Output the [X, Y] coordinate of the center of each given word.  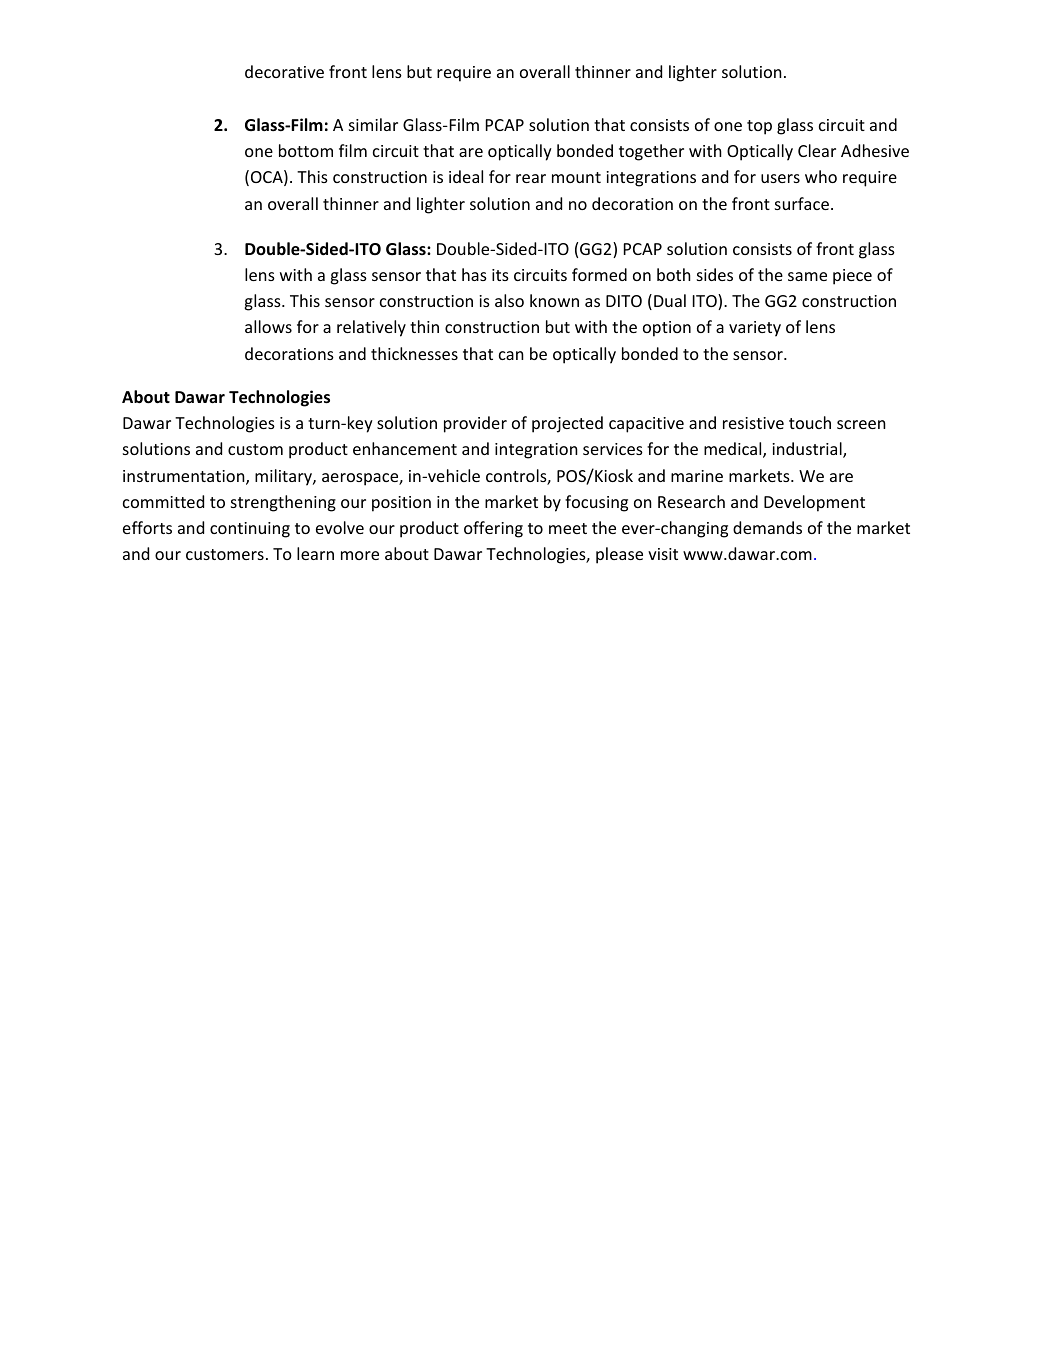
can [511, 355]
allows [268, 326]
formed [599, 274]
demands [767, 527]
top [759, 127]
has [474, 274]
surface [802, 203]
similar [373, 124]
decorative [284, 71]
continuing [250, 530]
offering [493, 529]
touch [810, 422]
